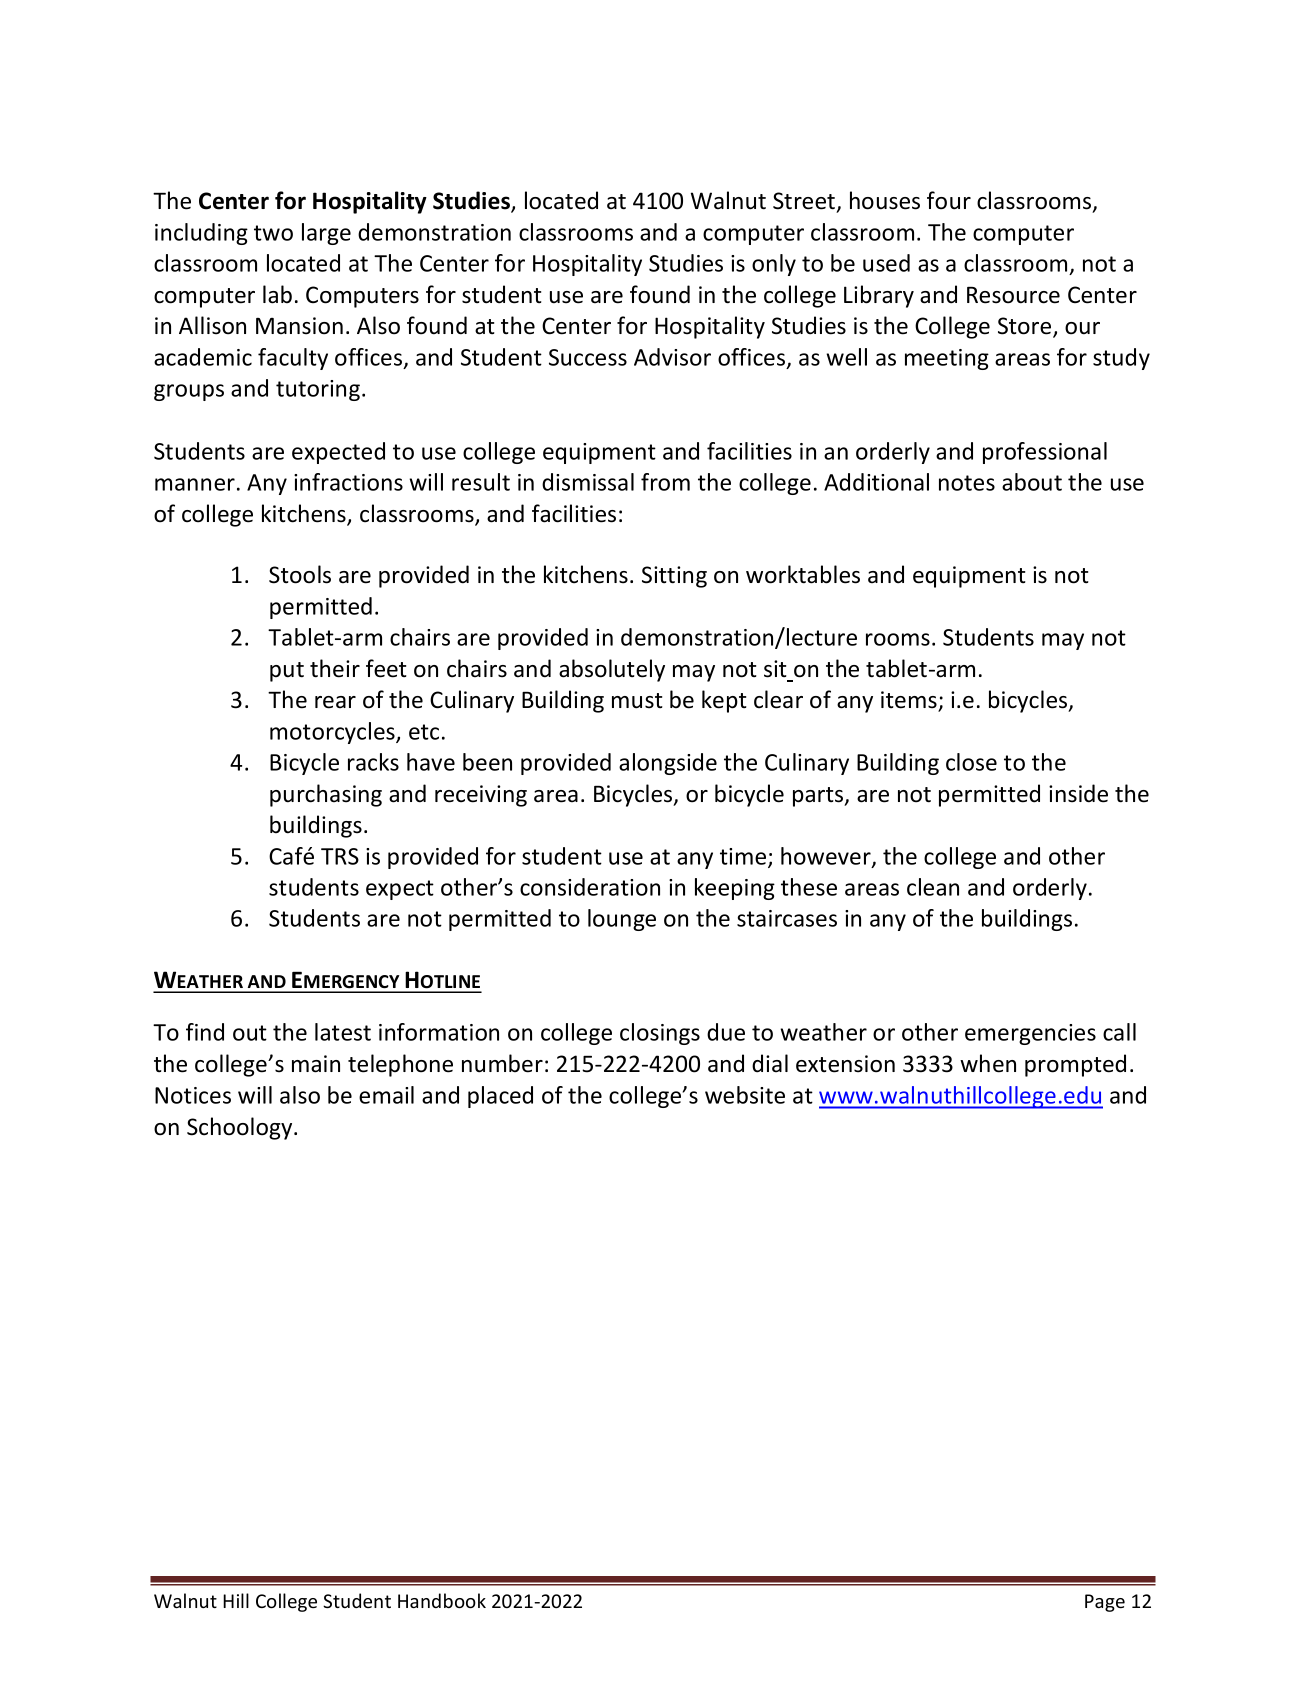 This screenshot has height=1691, width=1306. I want to click on Handbook, so click(442, 1600).
